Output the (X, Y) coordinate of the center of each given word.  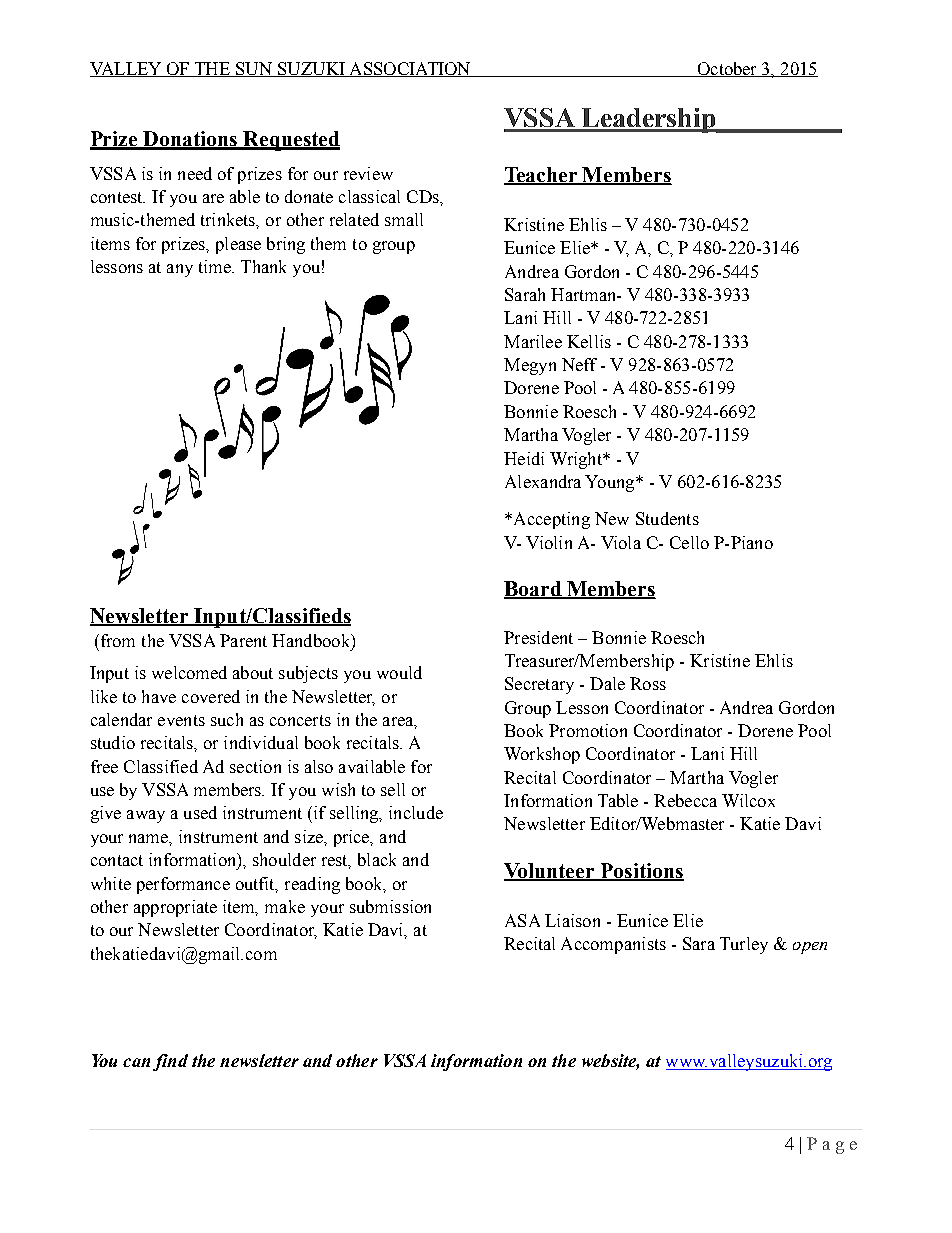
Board (534, 590)
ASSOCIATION (410, 69)
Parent (243, 640)
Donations (190, 140)
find (170, 1062)
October (727, 69)
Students (667, 518)
